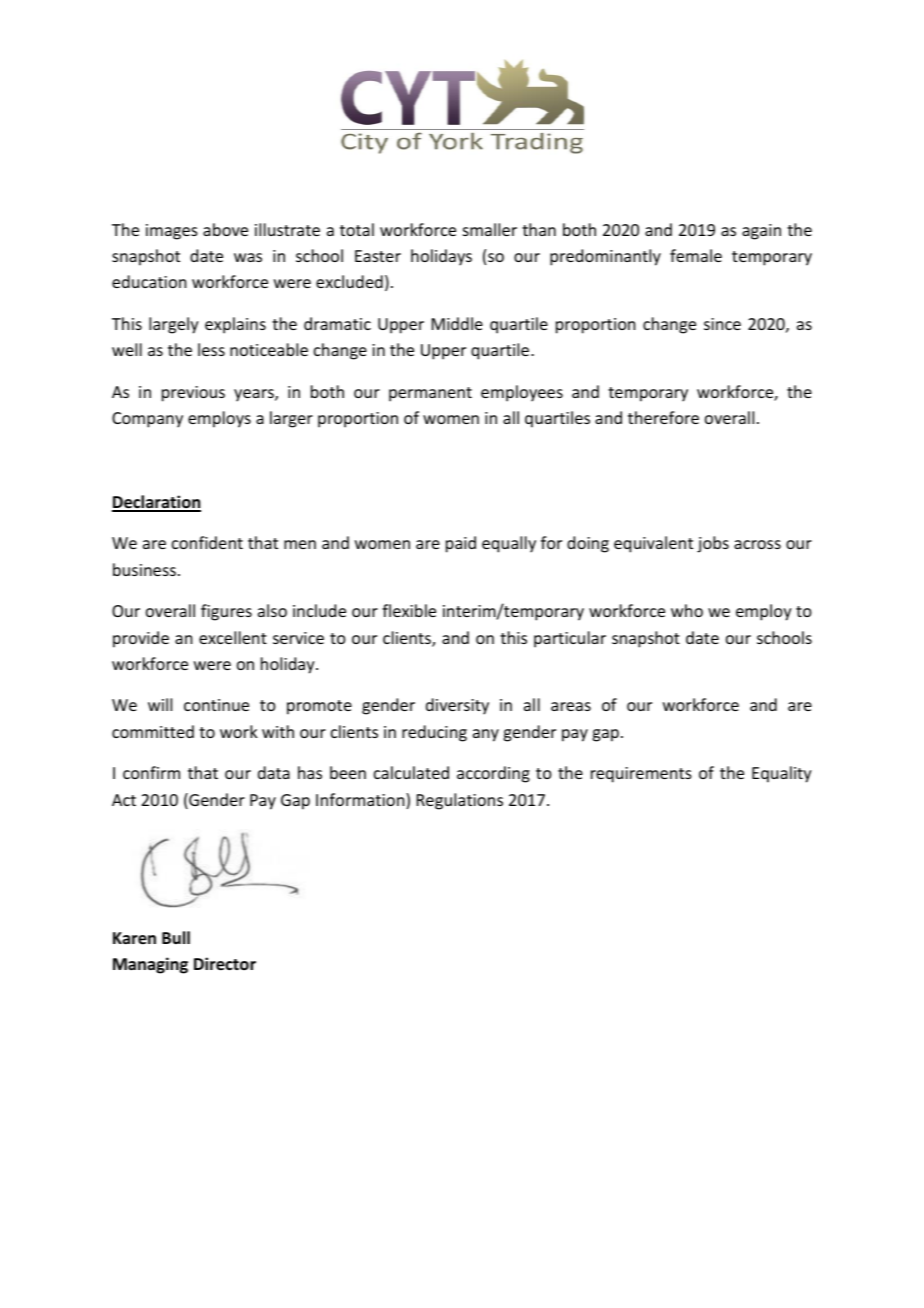 This screenshot has width=924, height=1308. Describe the element at coordinates (226, 612) in the screenshot. I see `figures` at that location.
